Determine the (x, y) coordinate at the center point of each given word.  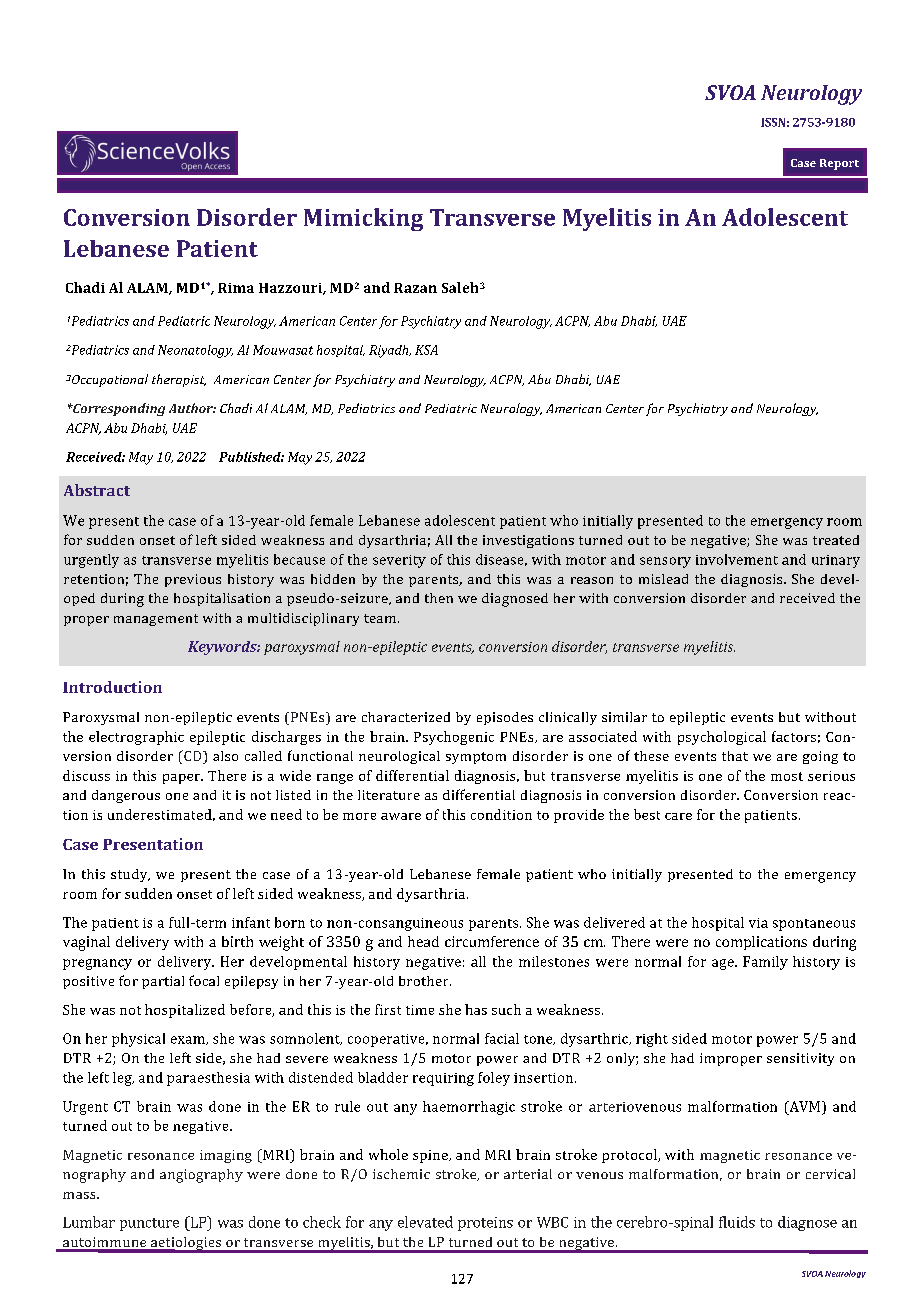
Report (839, 164)
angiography (201, 1176)
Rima (236, 288)
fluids (737, 1222)
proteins (485, 1224)
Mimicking (363, 219)
